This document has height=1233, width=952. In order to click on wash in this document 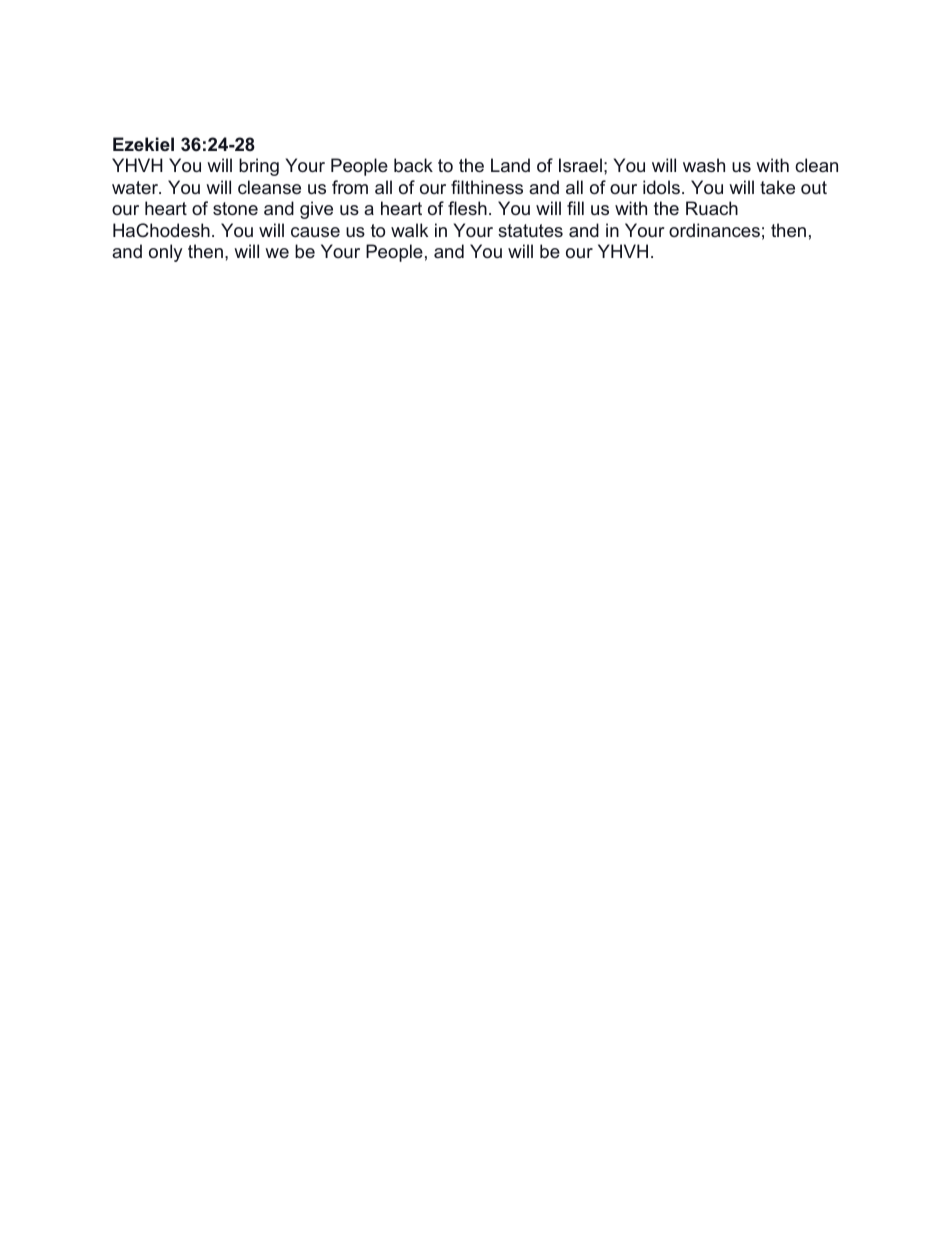, I will do `click(704, 165)`.
